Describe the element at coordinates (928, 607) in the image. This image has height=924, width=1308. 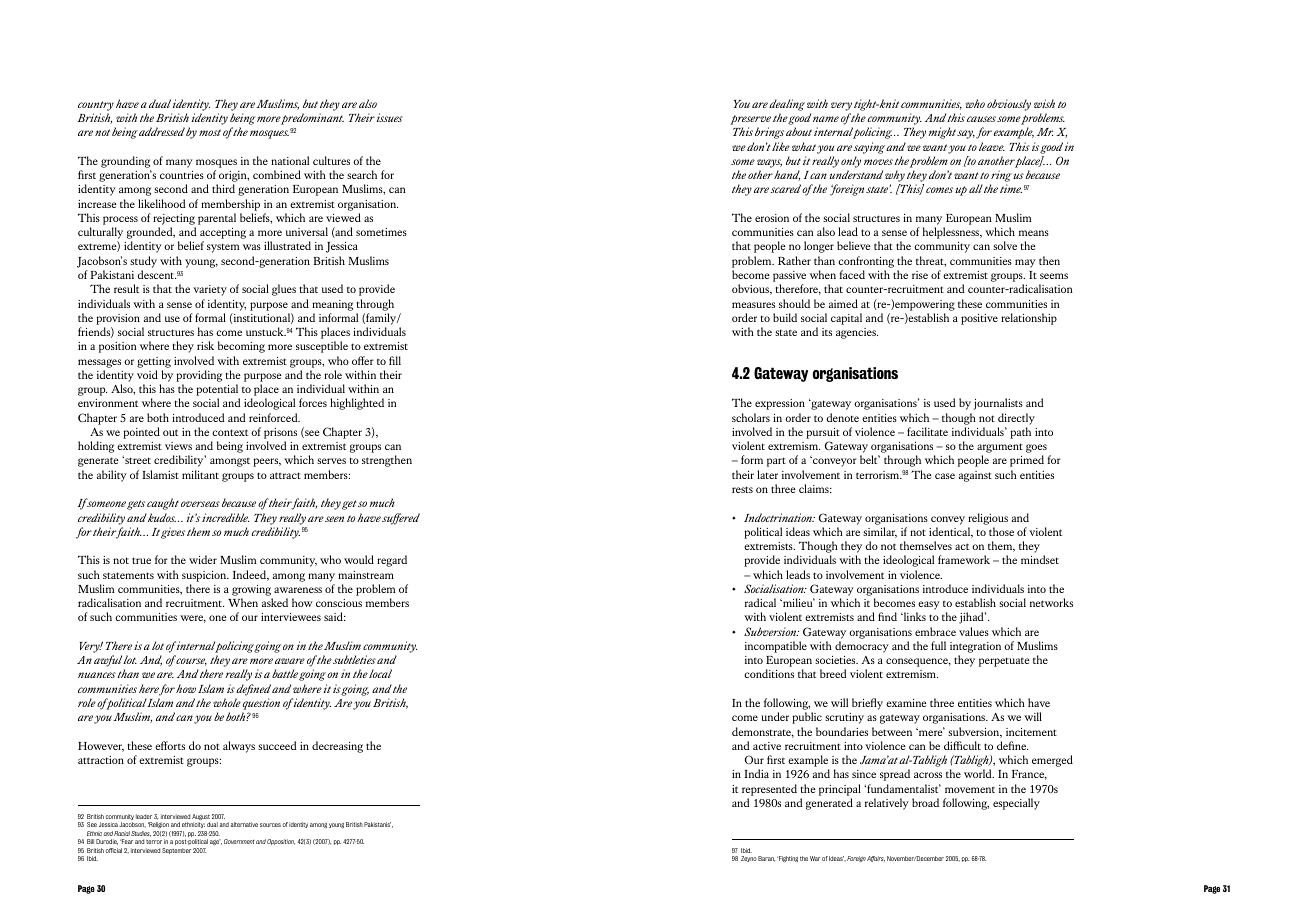
I see `easy` at that location.
